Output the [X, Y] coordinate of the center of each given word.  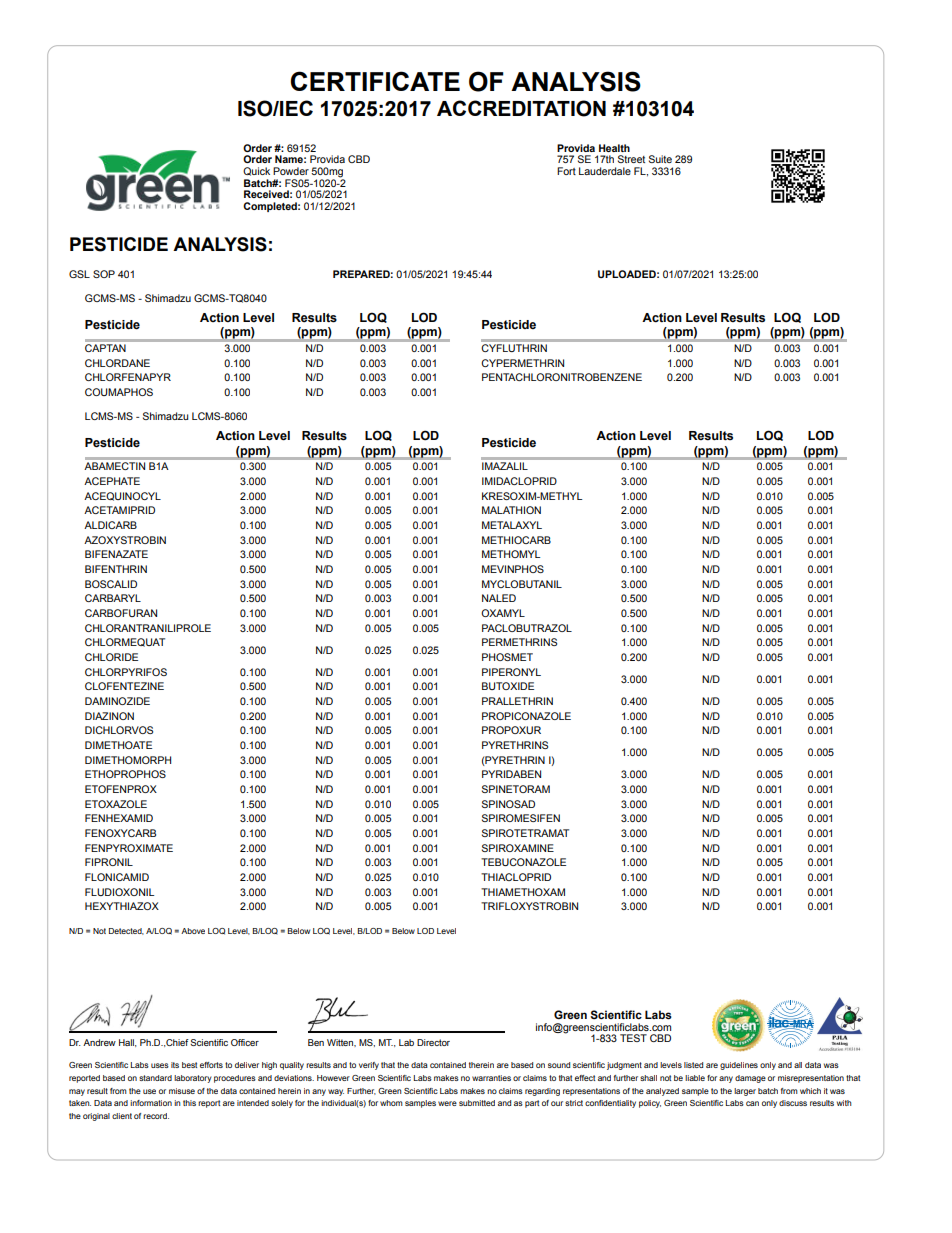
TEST [633, 1038]
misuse [182, 1091]
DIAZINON [109, 716]
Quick [256, 171]
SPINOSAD [508, 804]
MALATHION [511, 510]
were [447, 1103]
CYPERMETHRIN [522, 363]
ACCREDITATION [521, 108]
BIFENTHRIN [116, 569]
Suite [660, 159]
